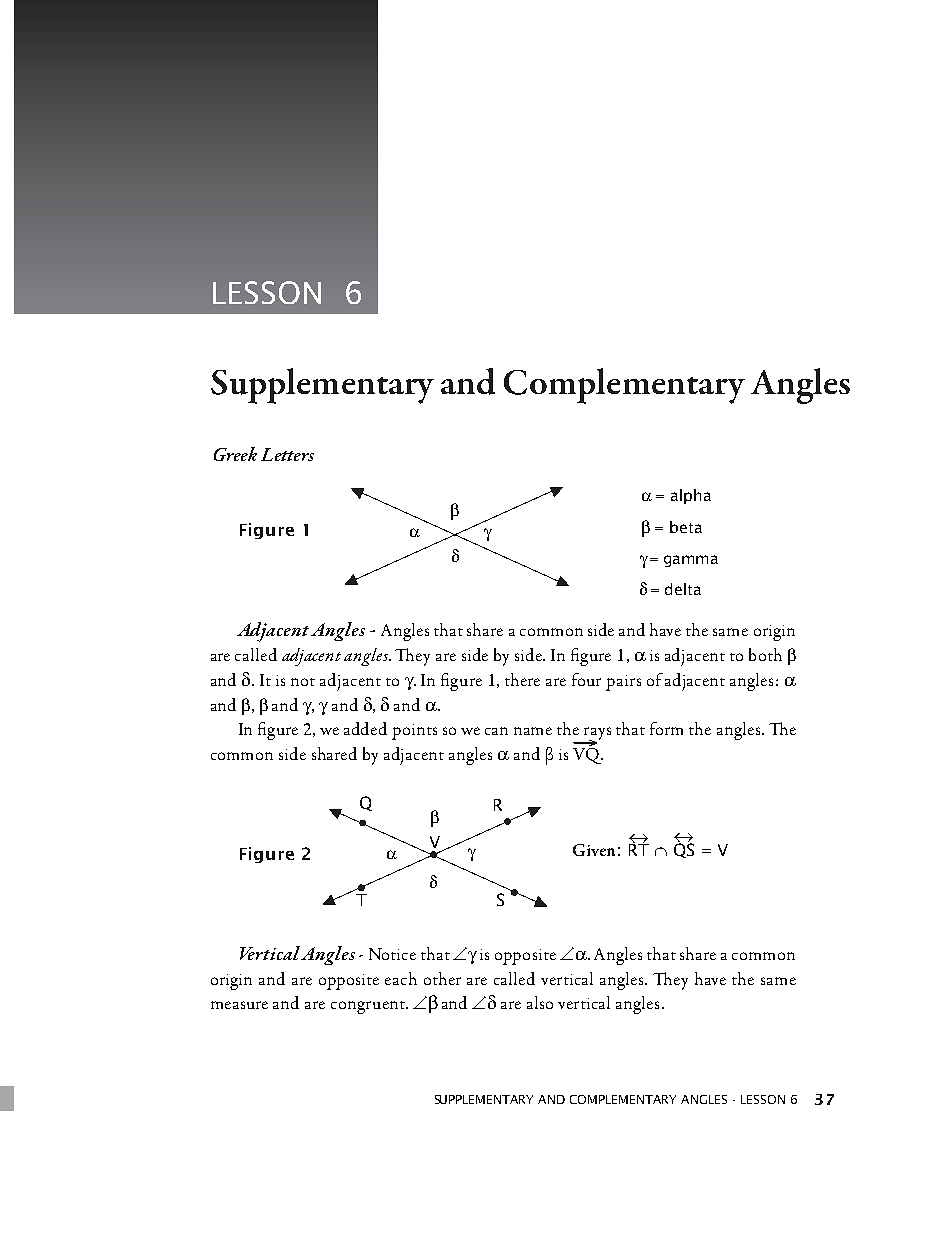 This screenshot has width=952, height=1233. Describe the element at coordinates (365, 728) in the screenshot. I see `added` at that location.
